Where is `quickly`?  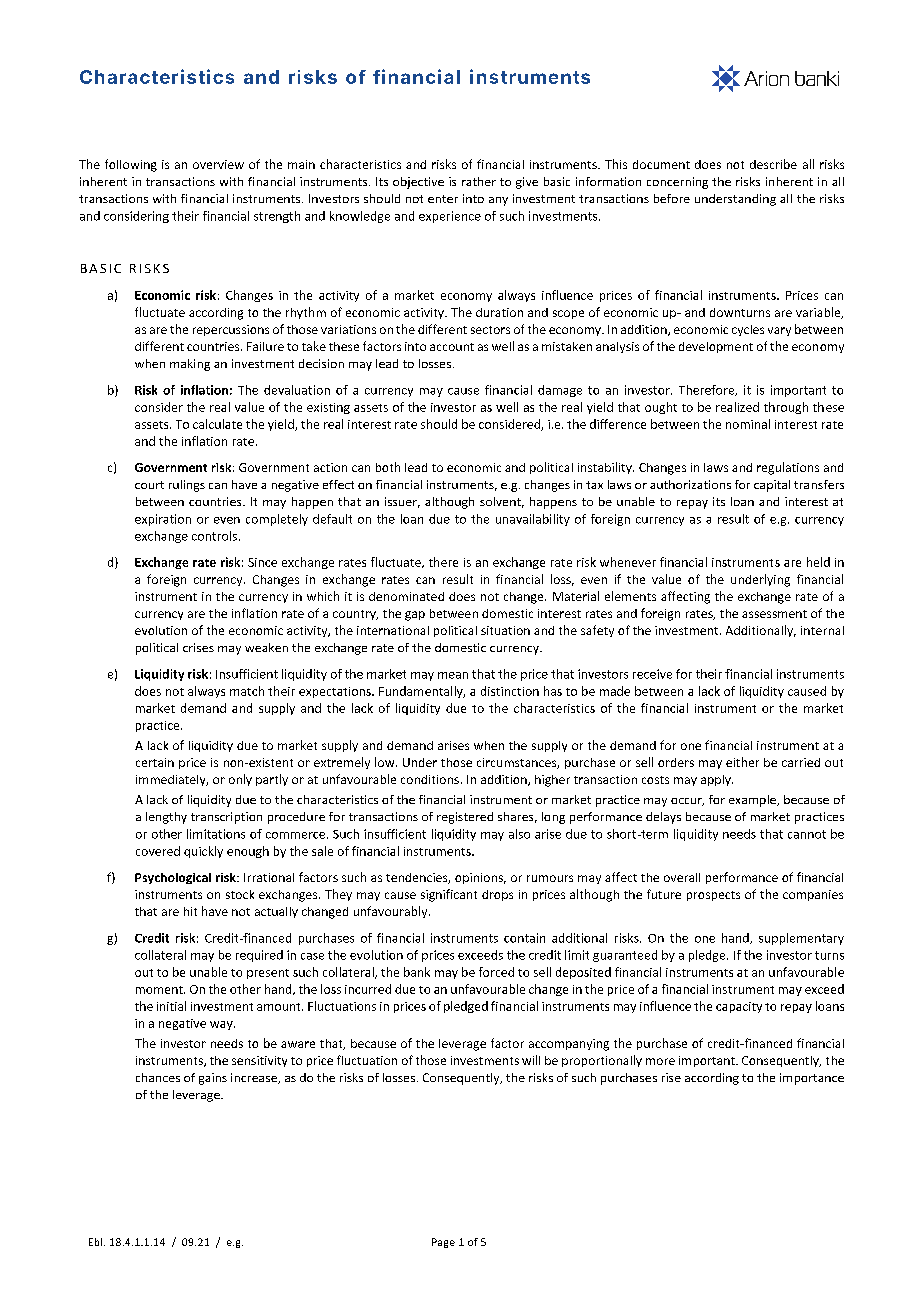
quickly is located at coordinates (203, 852).
